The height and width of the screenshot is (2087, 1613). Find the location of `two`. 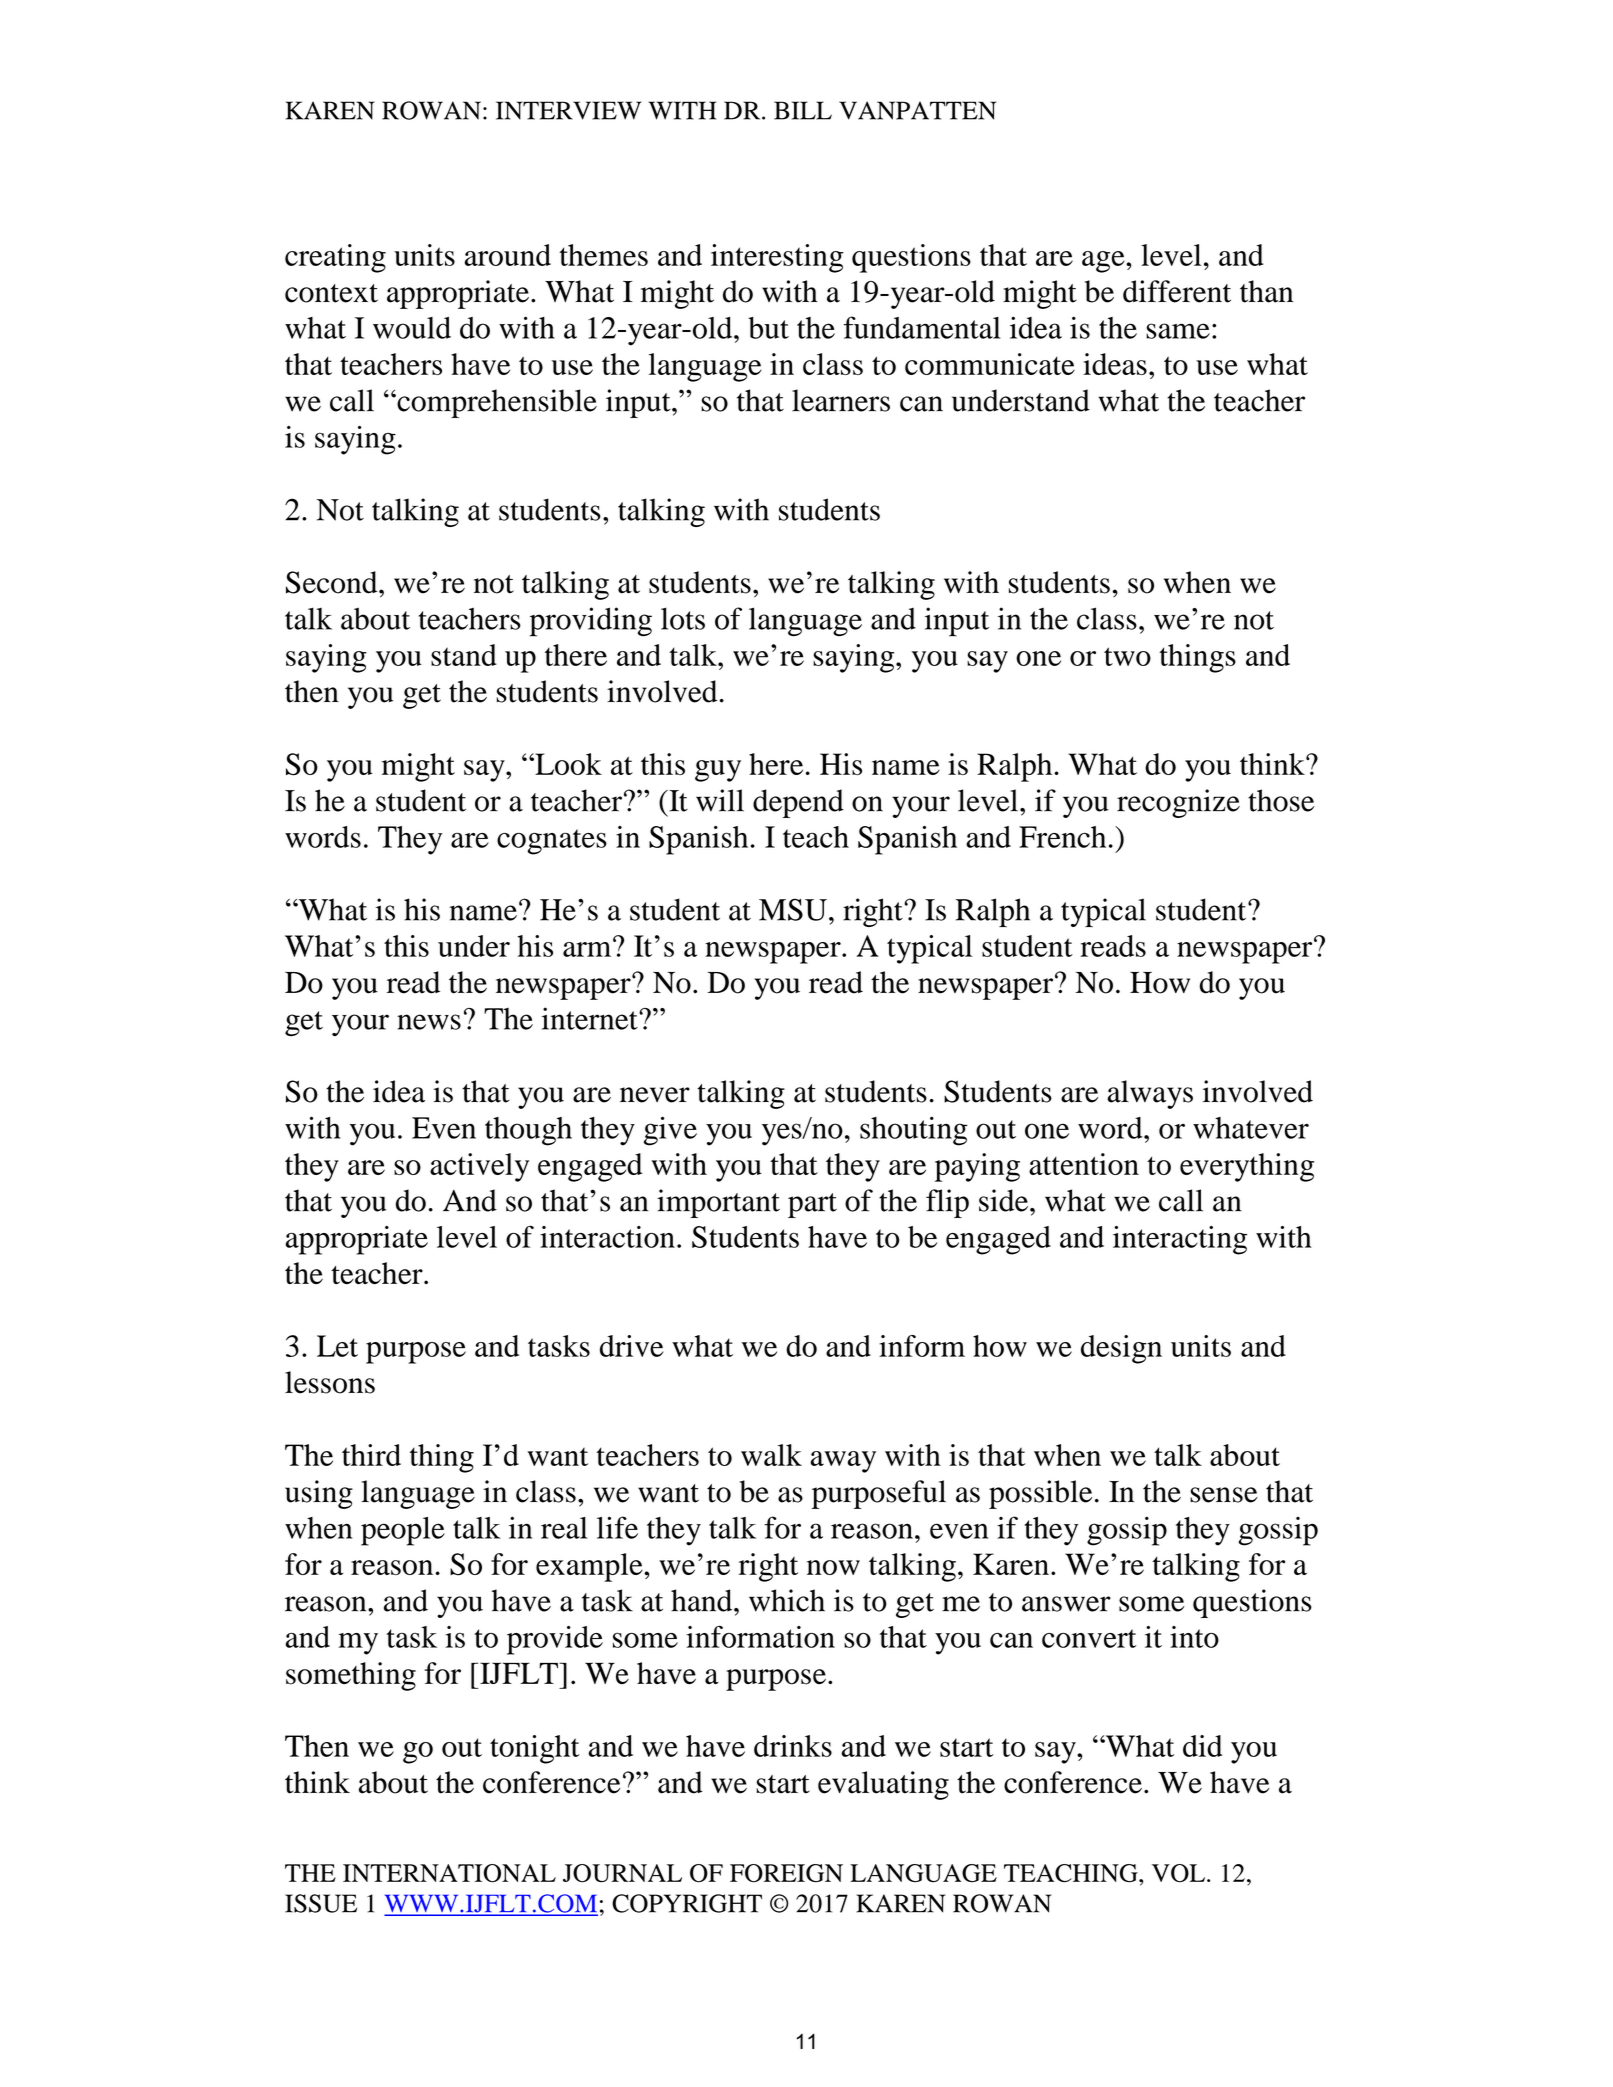

two is located at coordinates (1127, 656).
